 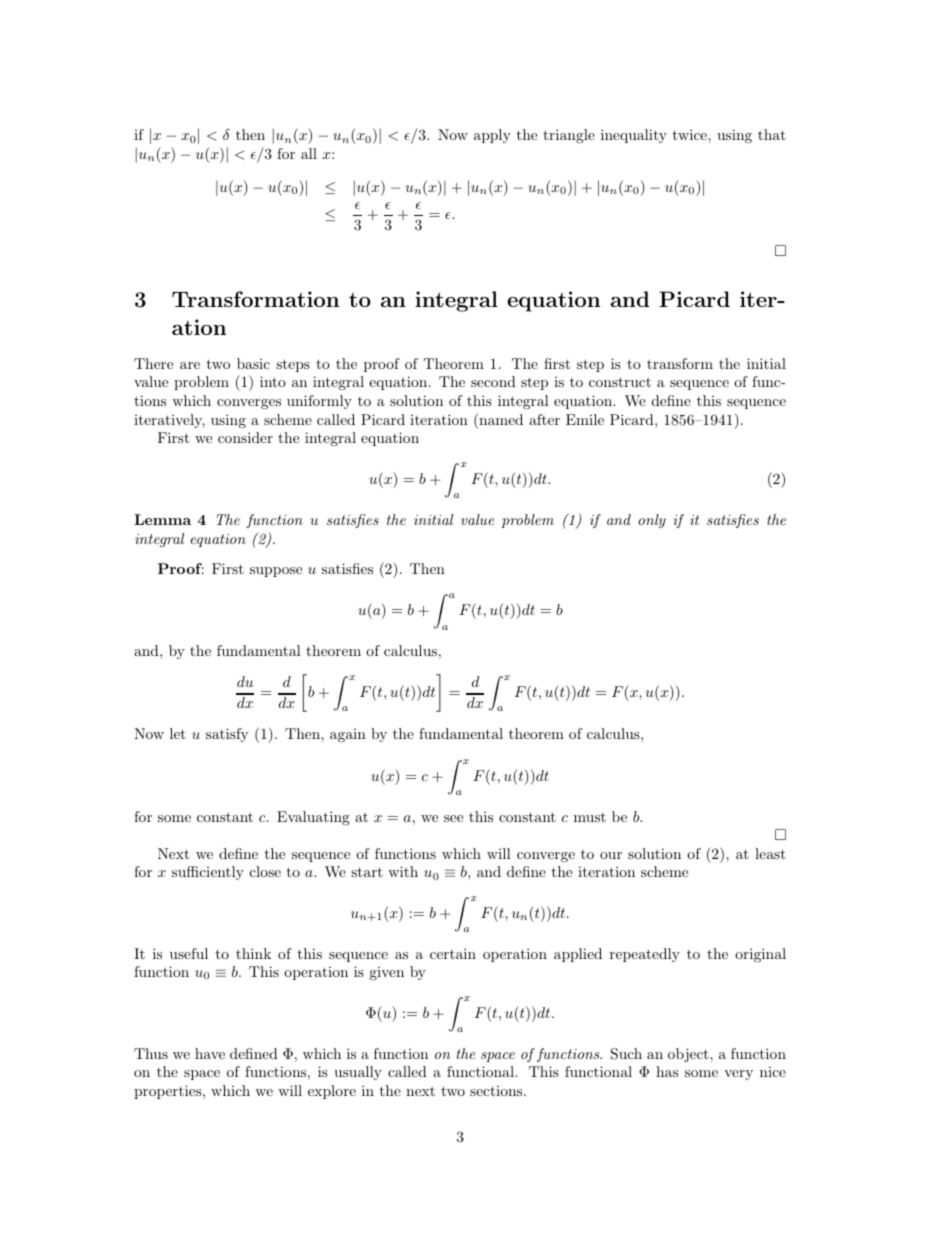 What do you see at coordinates (358, 1073) in the document?
I see `usually` at bounding box center [358, 1073].
